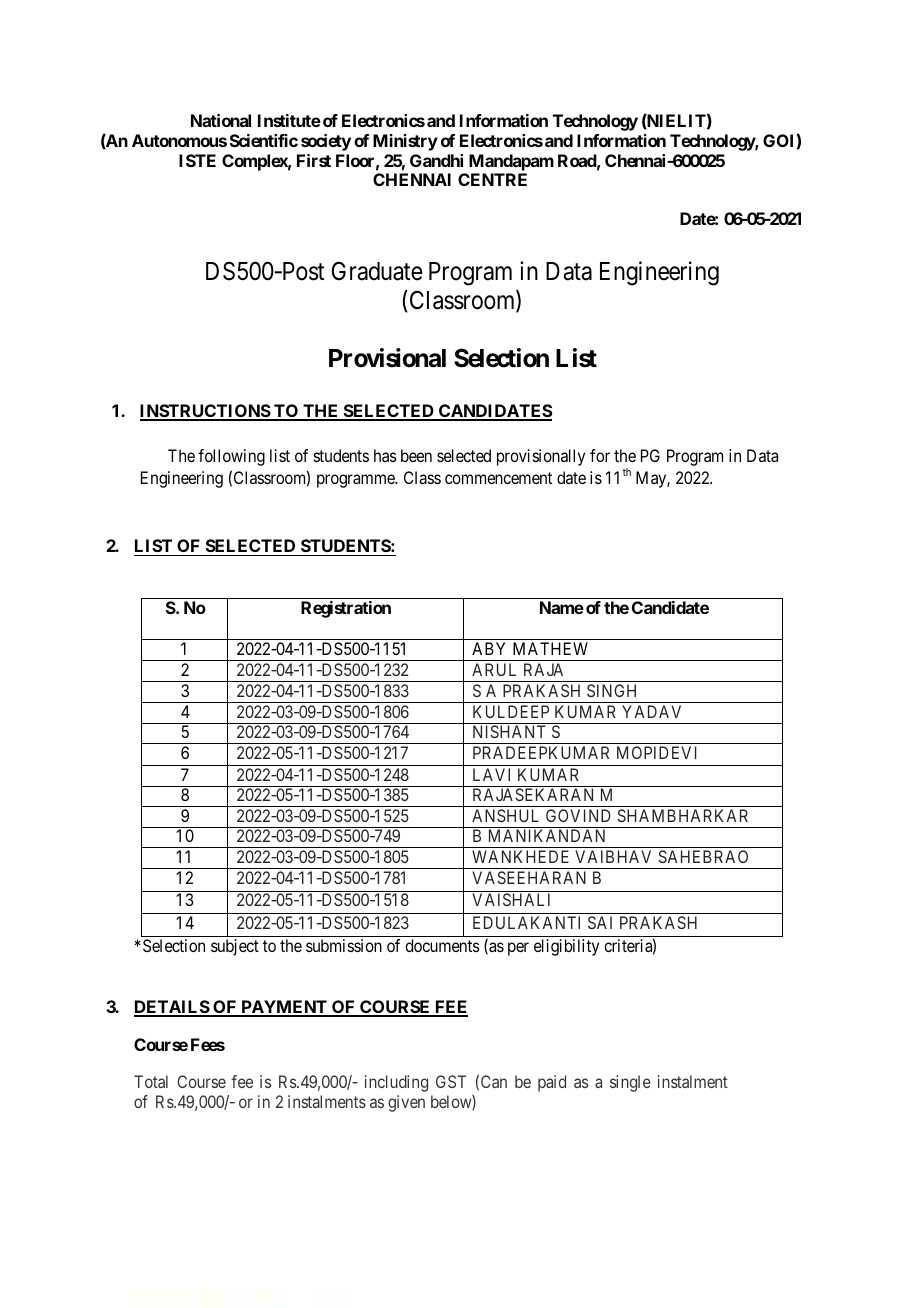  What do you see at coordinates (442, 945) in the document?
I see `documents` at bounding box center [442, 945].
